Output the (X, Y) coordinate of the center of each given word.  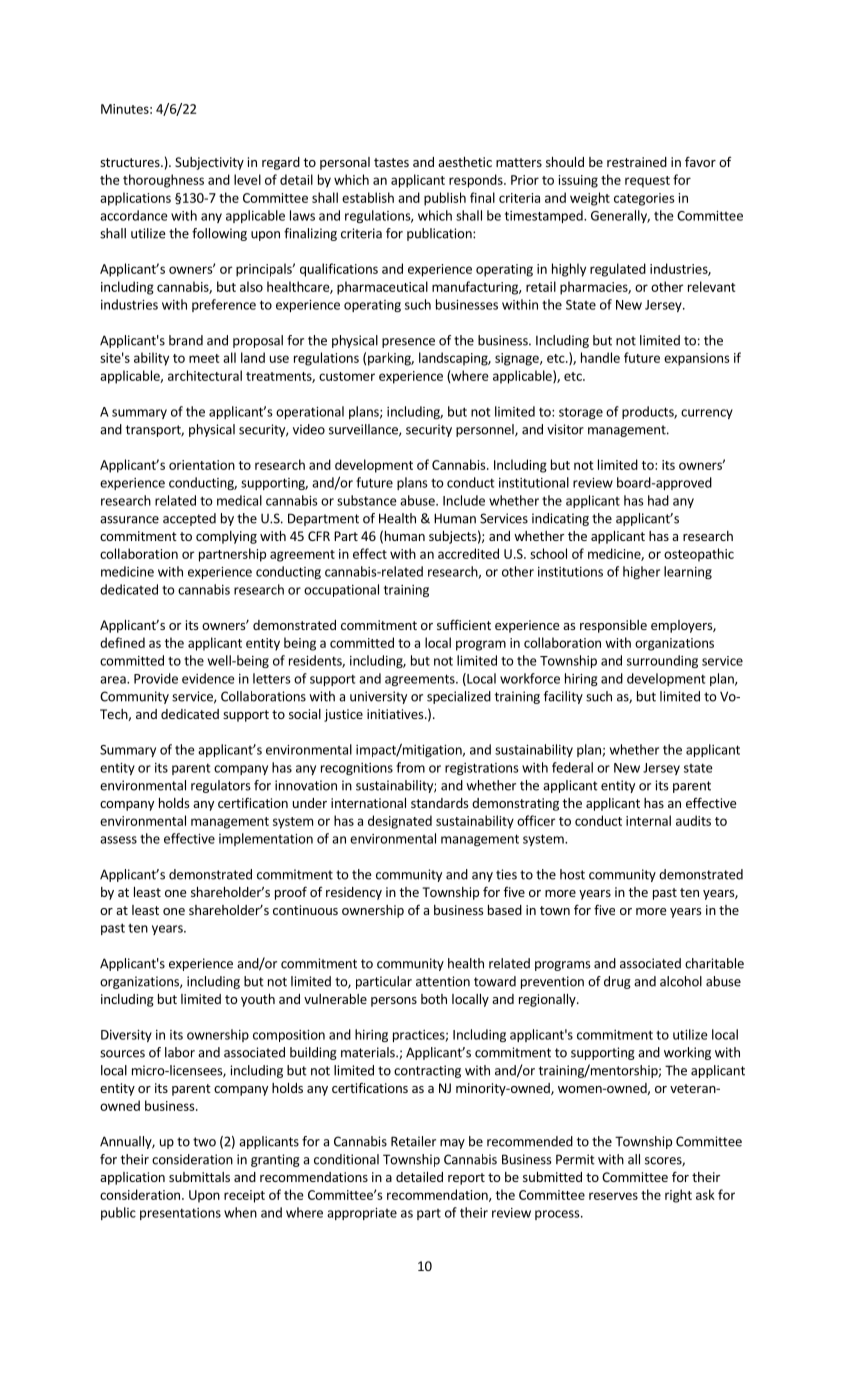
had (658, 500)
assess (118, 840)
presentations (180, 1214)
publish (445, 199)
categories (644, 199)
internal (648, 820)
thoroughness (163, 181)
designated (400, 822)
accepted (189, 519)
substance (367, 500)
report (466, 1179)
